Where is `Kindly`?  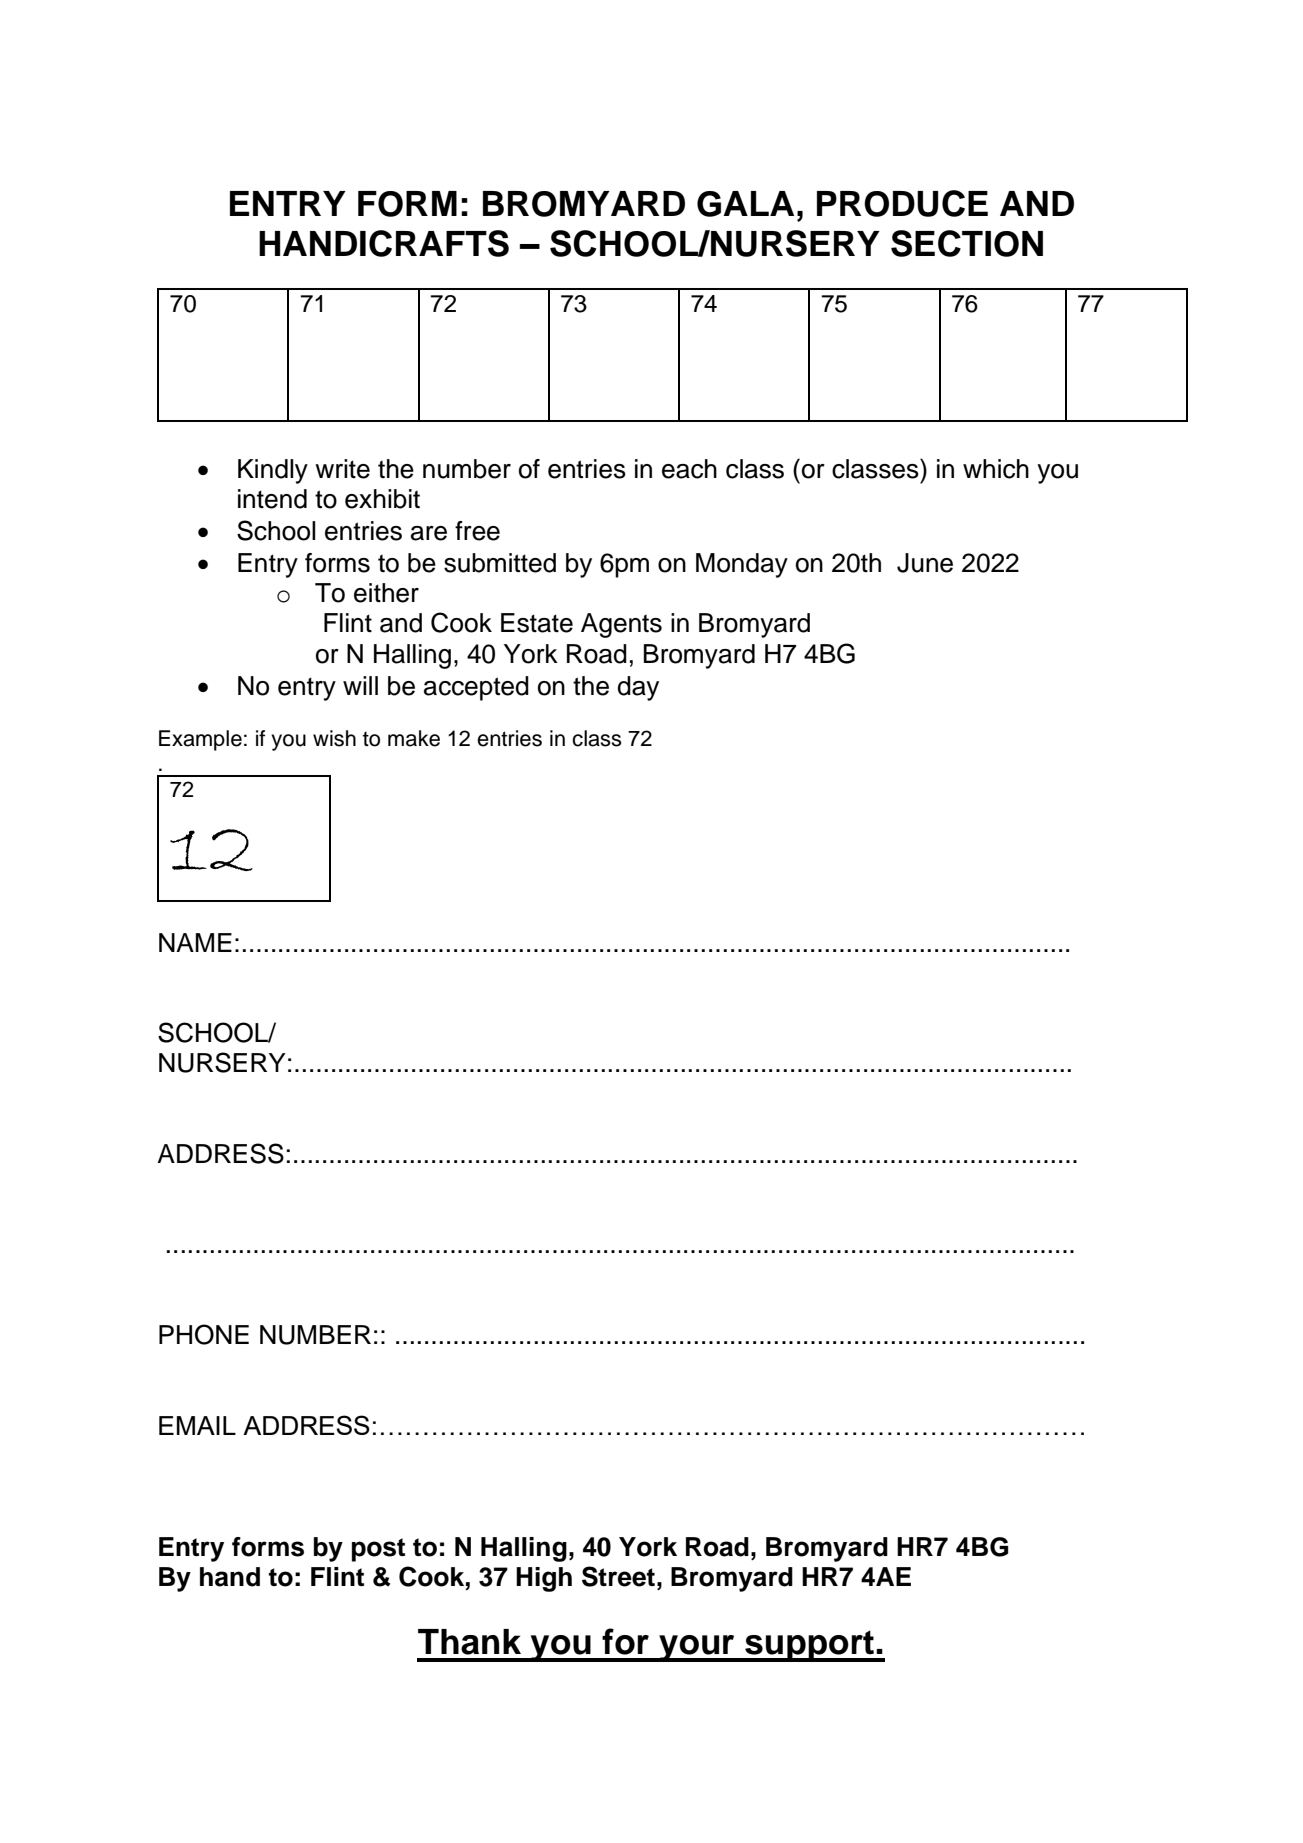
Kindly is located at coordinates (273, 471).
